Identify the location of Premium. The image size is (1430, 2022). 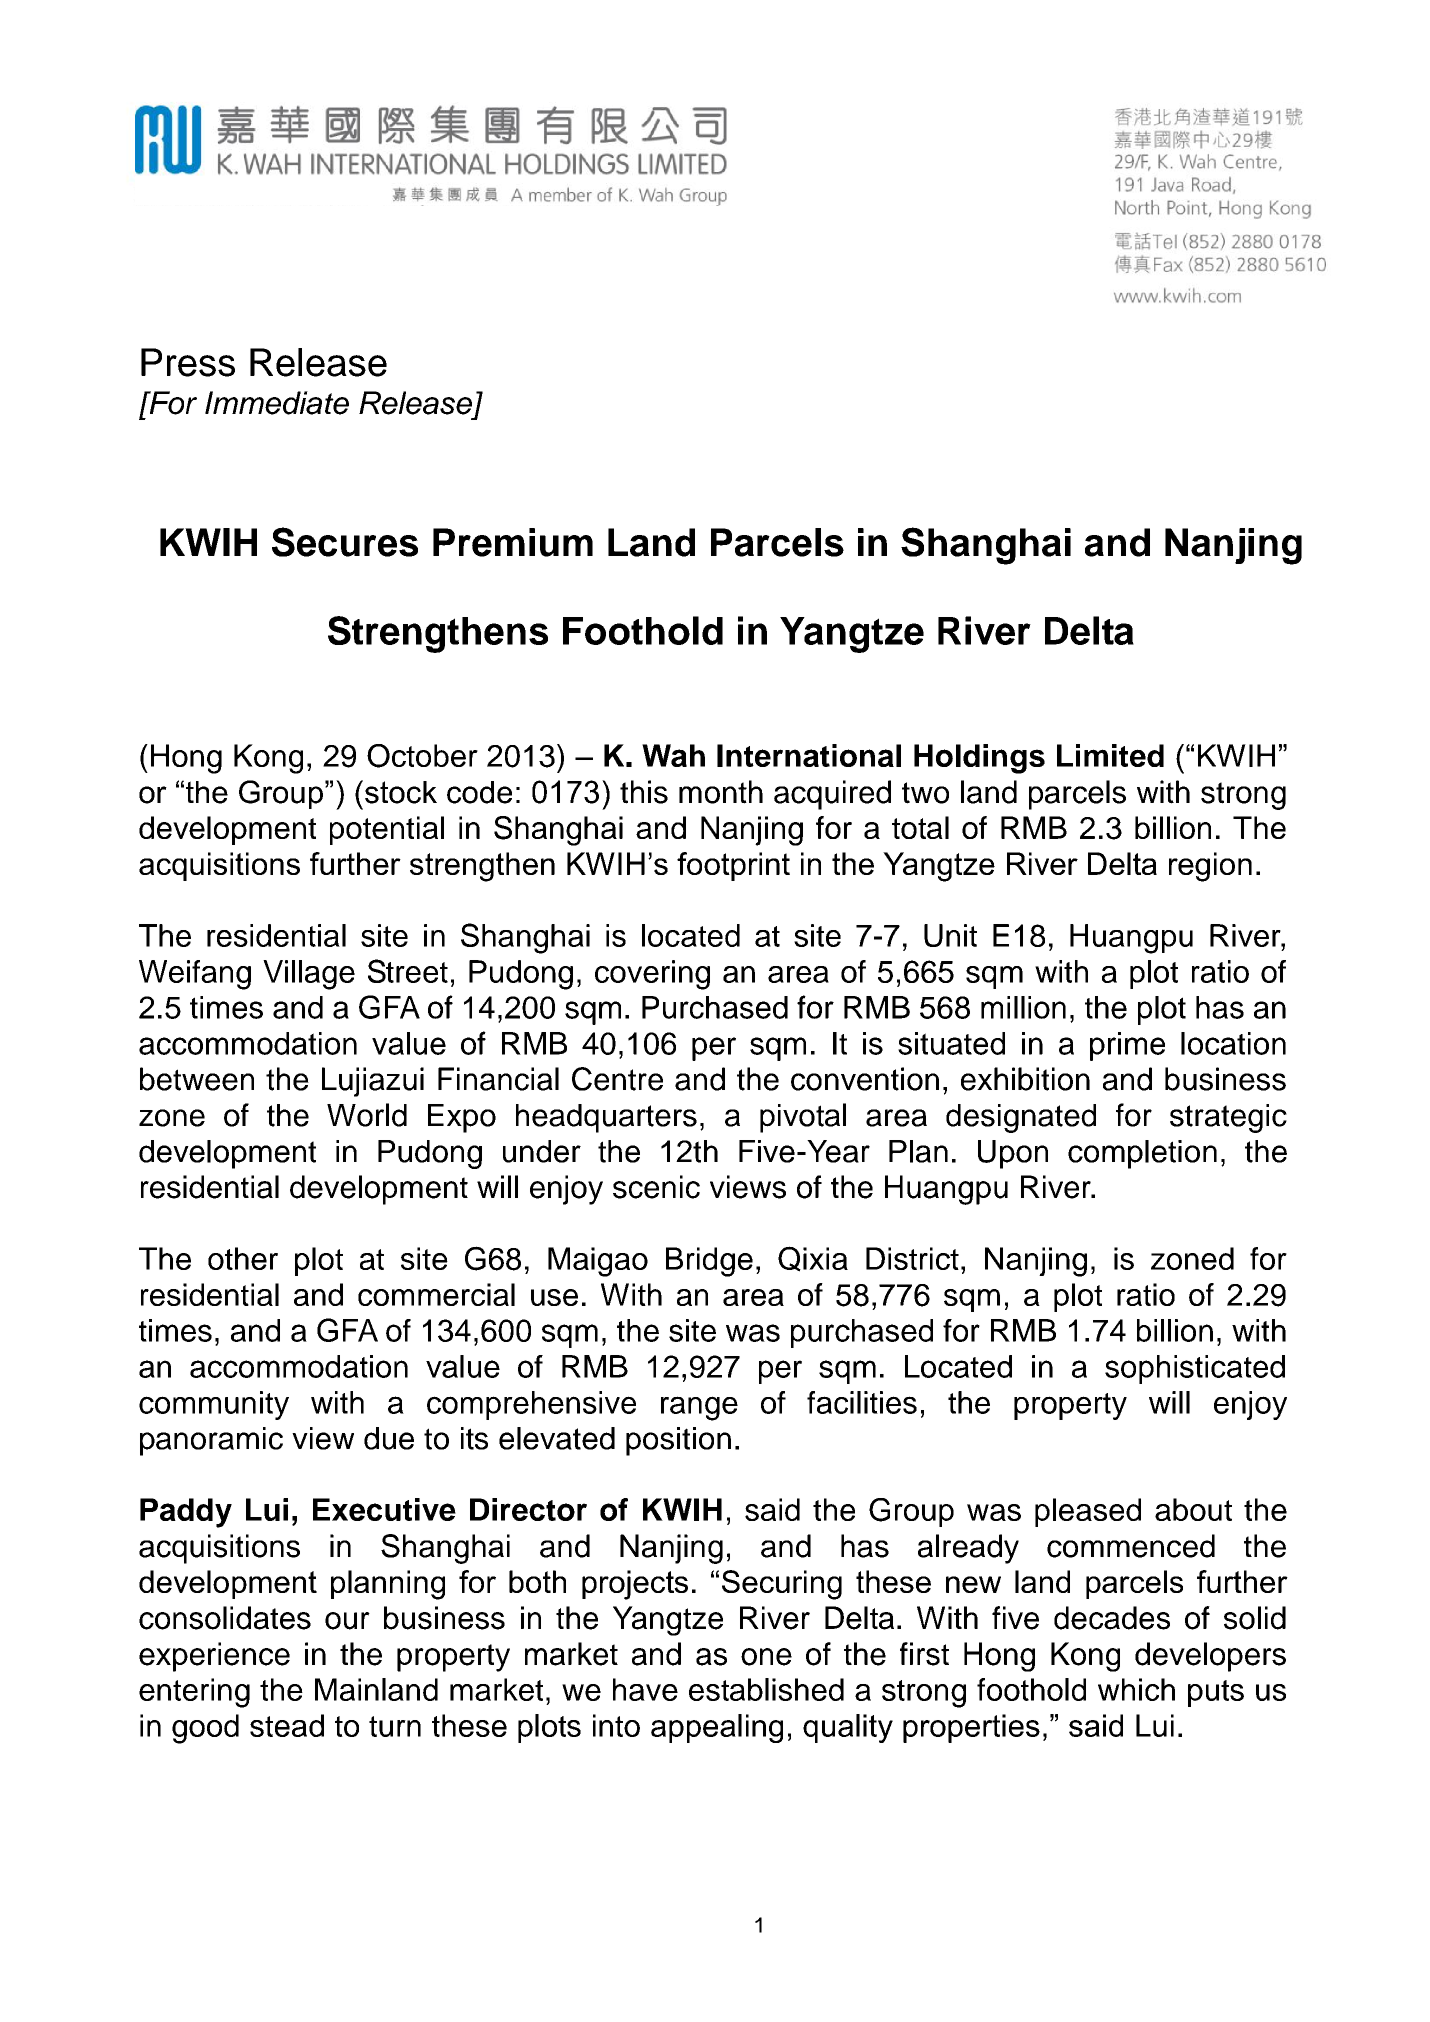
(513, 542).
